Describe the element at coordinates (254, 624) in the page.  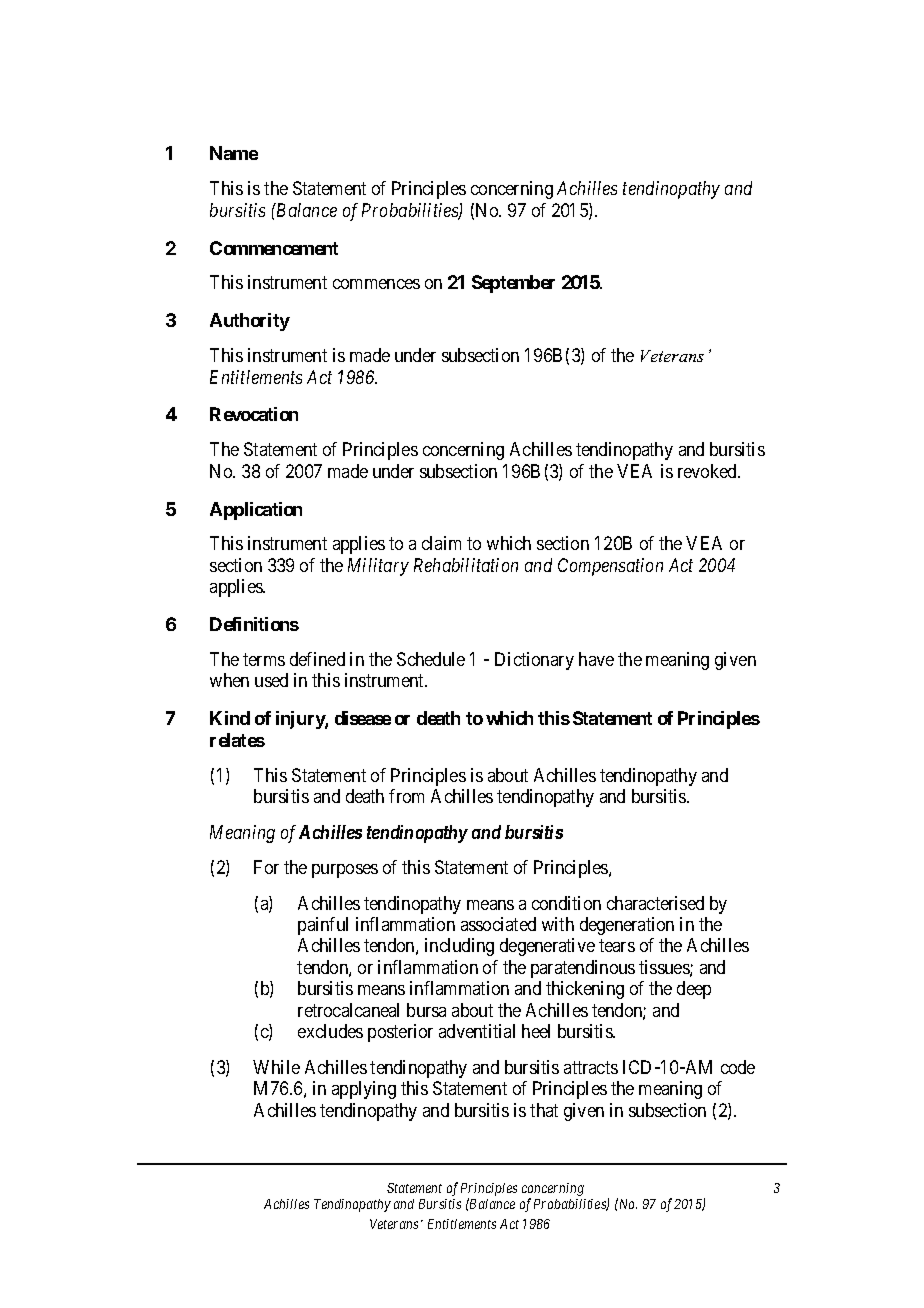
I see `Definitions` at that location.
